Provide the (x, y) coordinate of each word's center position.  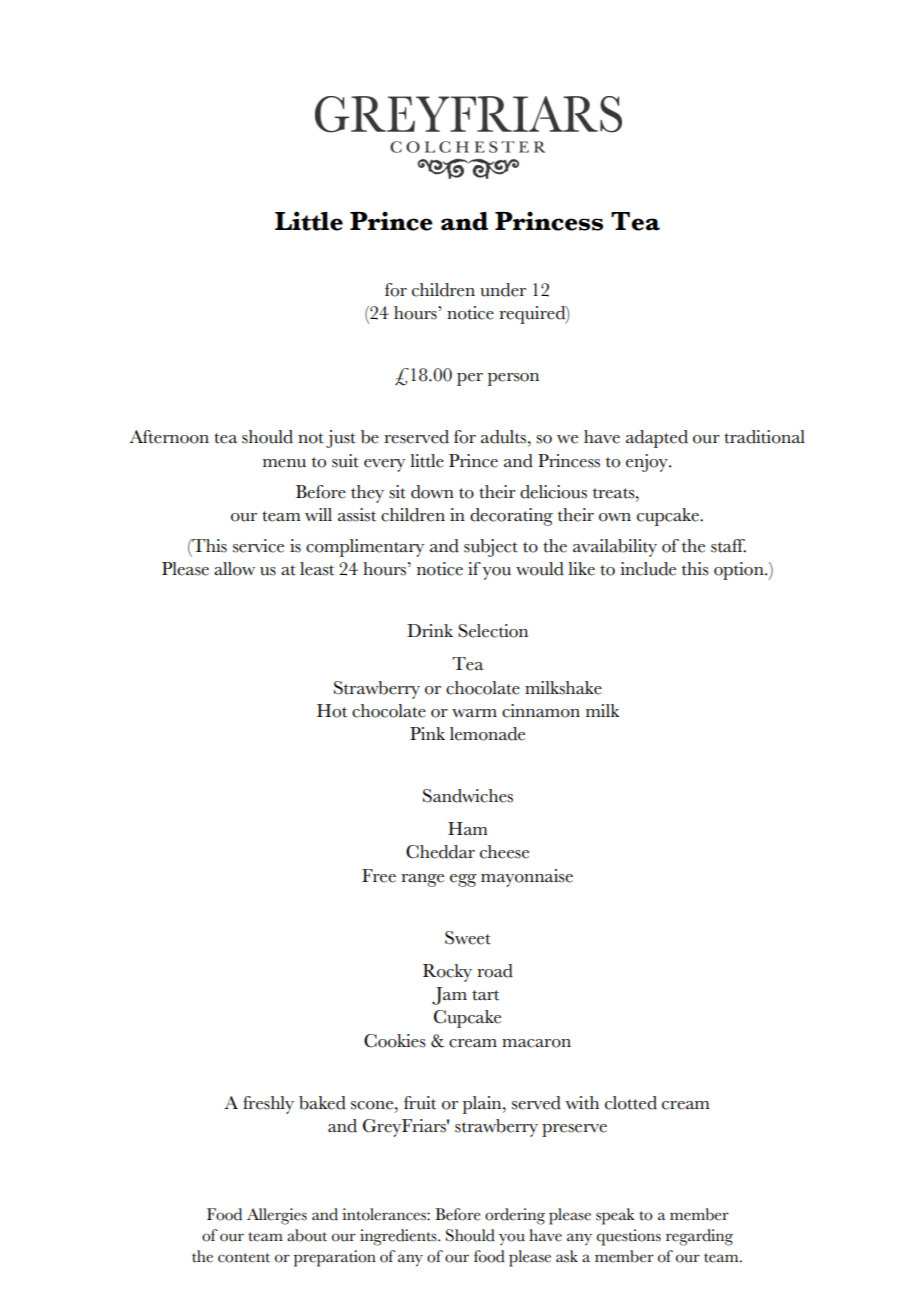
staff (728, 546)
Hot (332, 711)
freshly (268, 1105)
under (503, 290)
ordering (515, 1216)
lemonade (487, 734)
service (258, 546)
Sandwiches (468, 796)
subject (491, 548)
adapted (657, 439)
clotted (631, 1103)
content (244, 1258)
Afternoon (169, 437)
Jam (449, 996)
